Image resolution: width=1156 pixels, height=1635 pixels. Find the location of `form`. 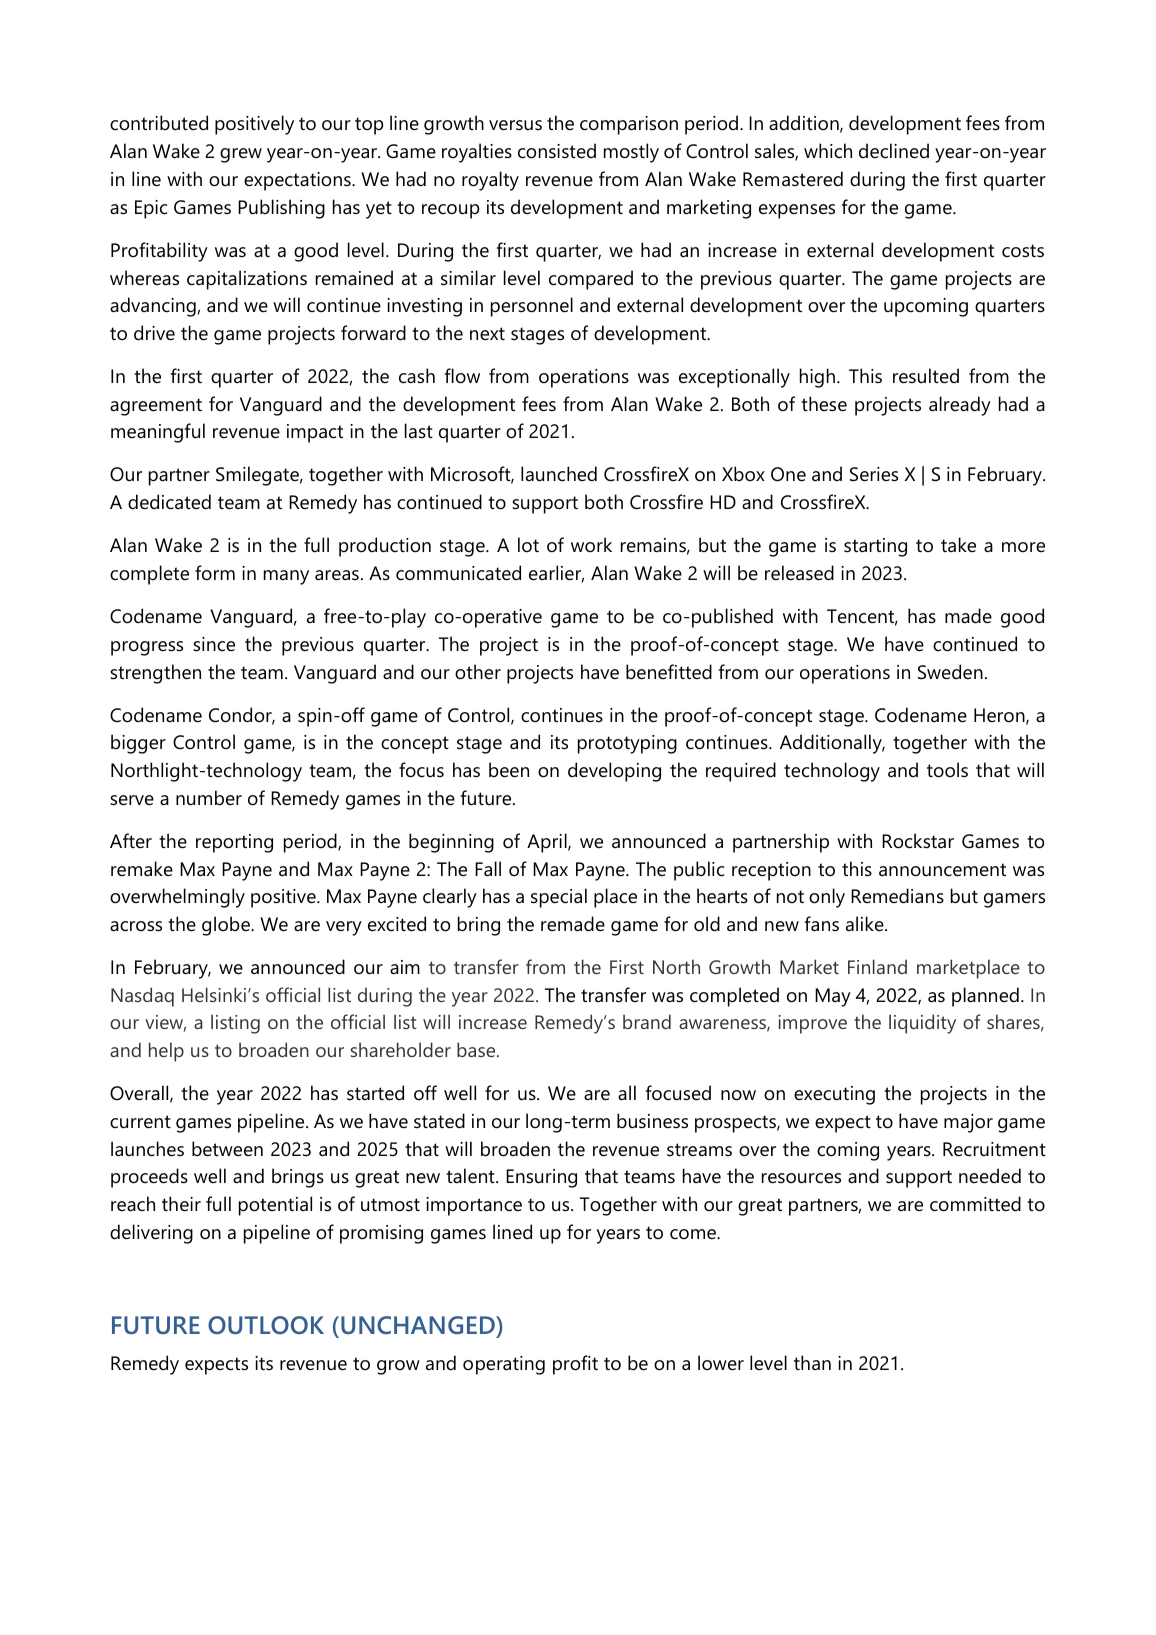

form is located at coordinates (215, 573).
